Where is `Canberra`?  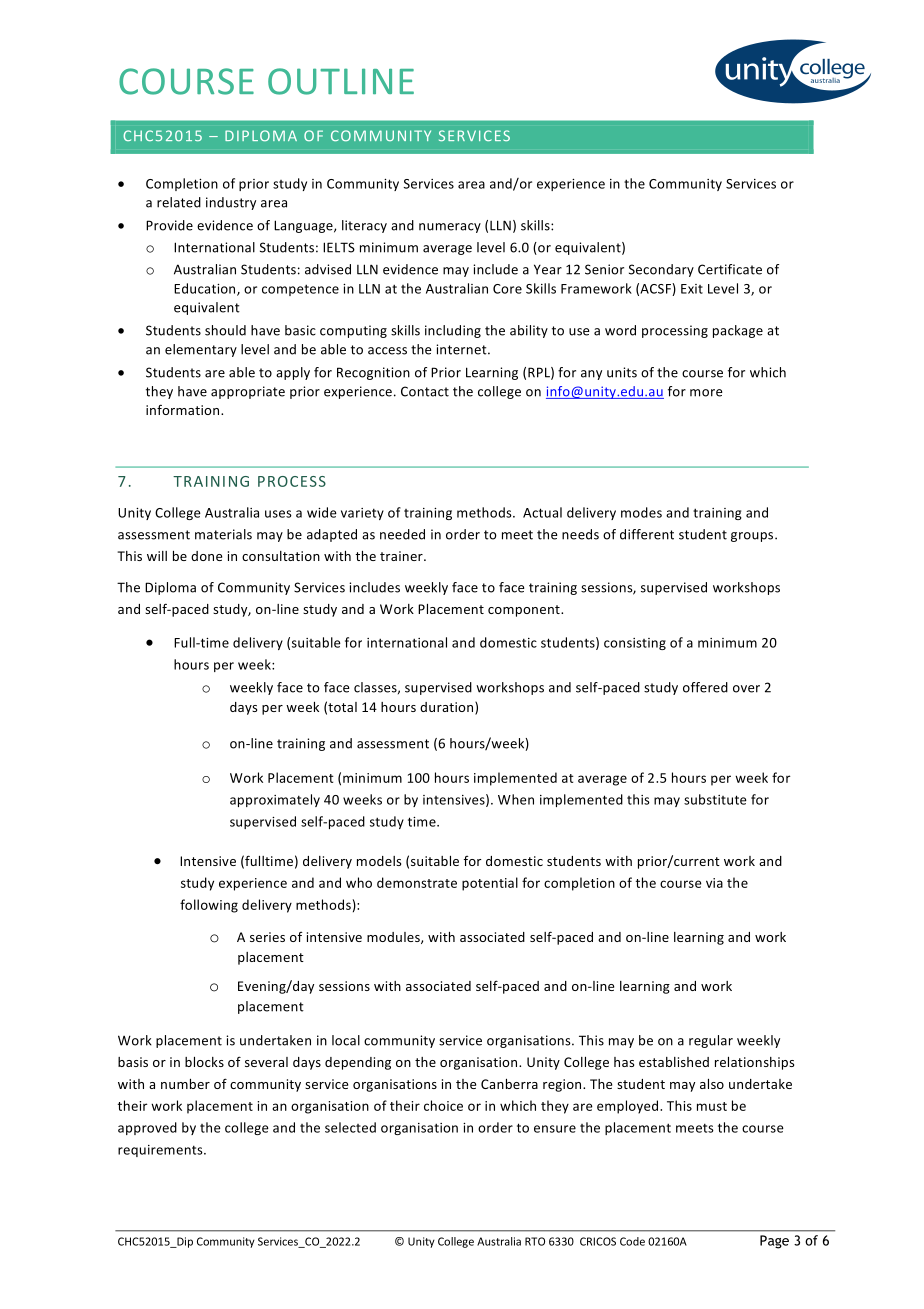
Canberra is located at coordinates (509, 1084).
